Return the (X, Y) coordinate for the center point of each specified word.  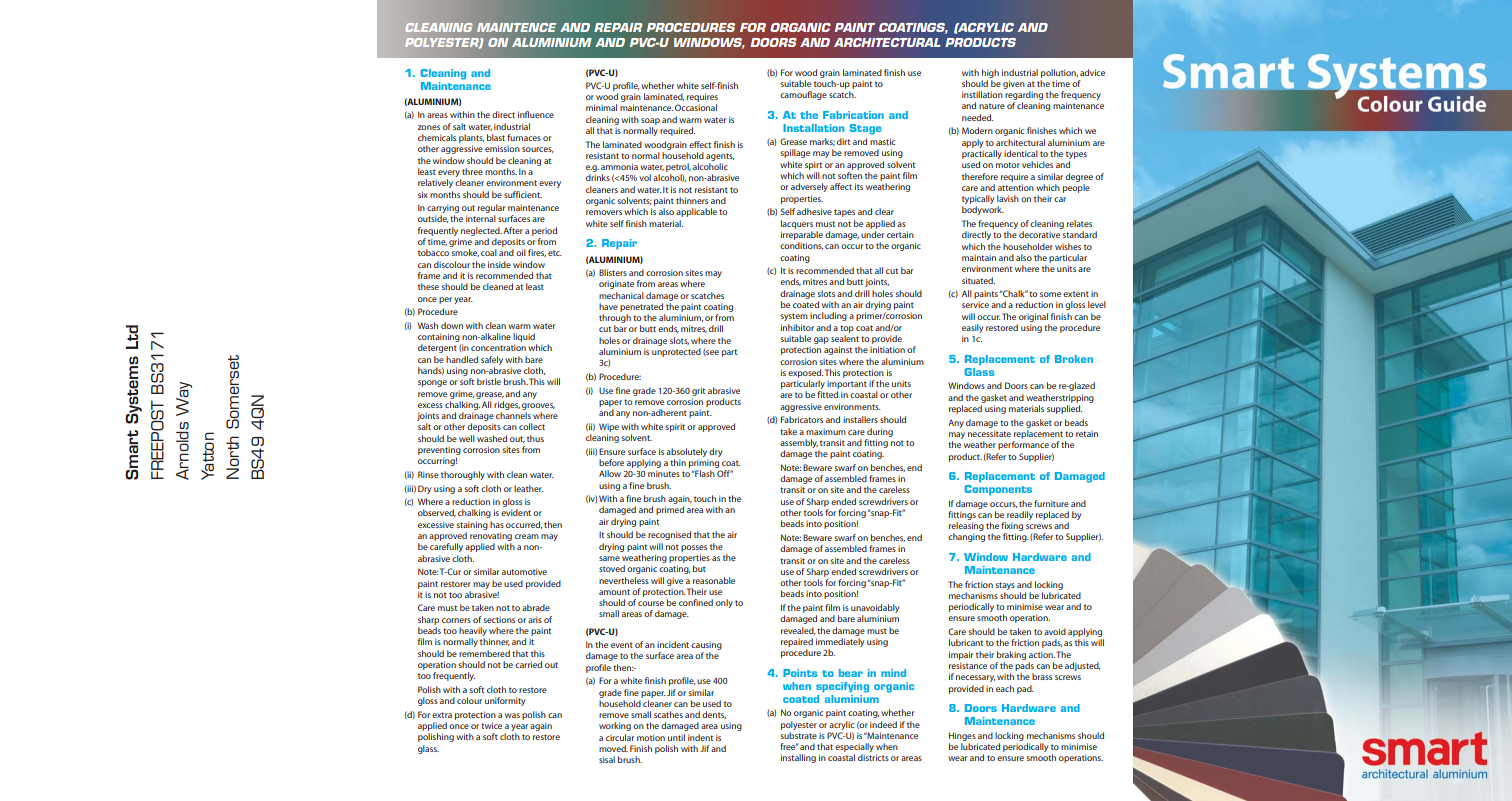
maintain (979, 257)
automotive (524, 571)
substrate (799, 735)
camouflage (803, 95)
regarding (1024, 97)
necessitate (989, 433)
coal (489, 252)
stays (1005, 586)
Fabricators (802, 419)
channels (513, 415)
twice (491, 725)
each (1005, 688)
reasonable (714, 580)
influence (536, 114)
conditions (801, 246)
